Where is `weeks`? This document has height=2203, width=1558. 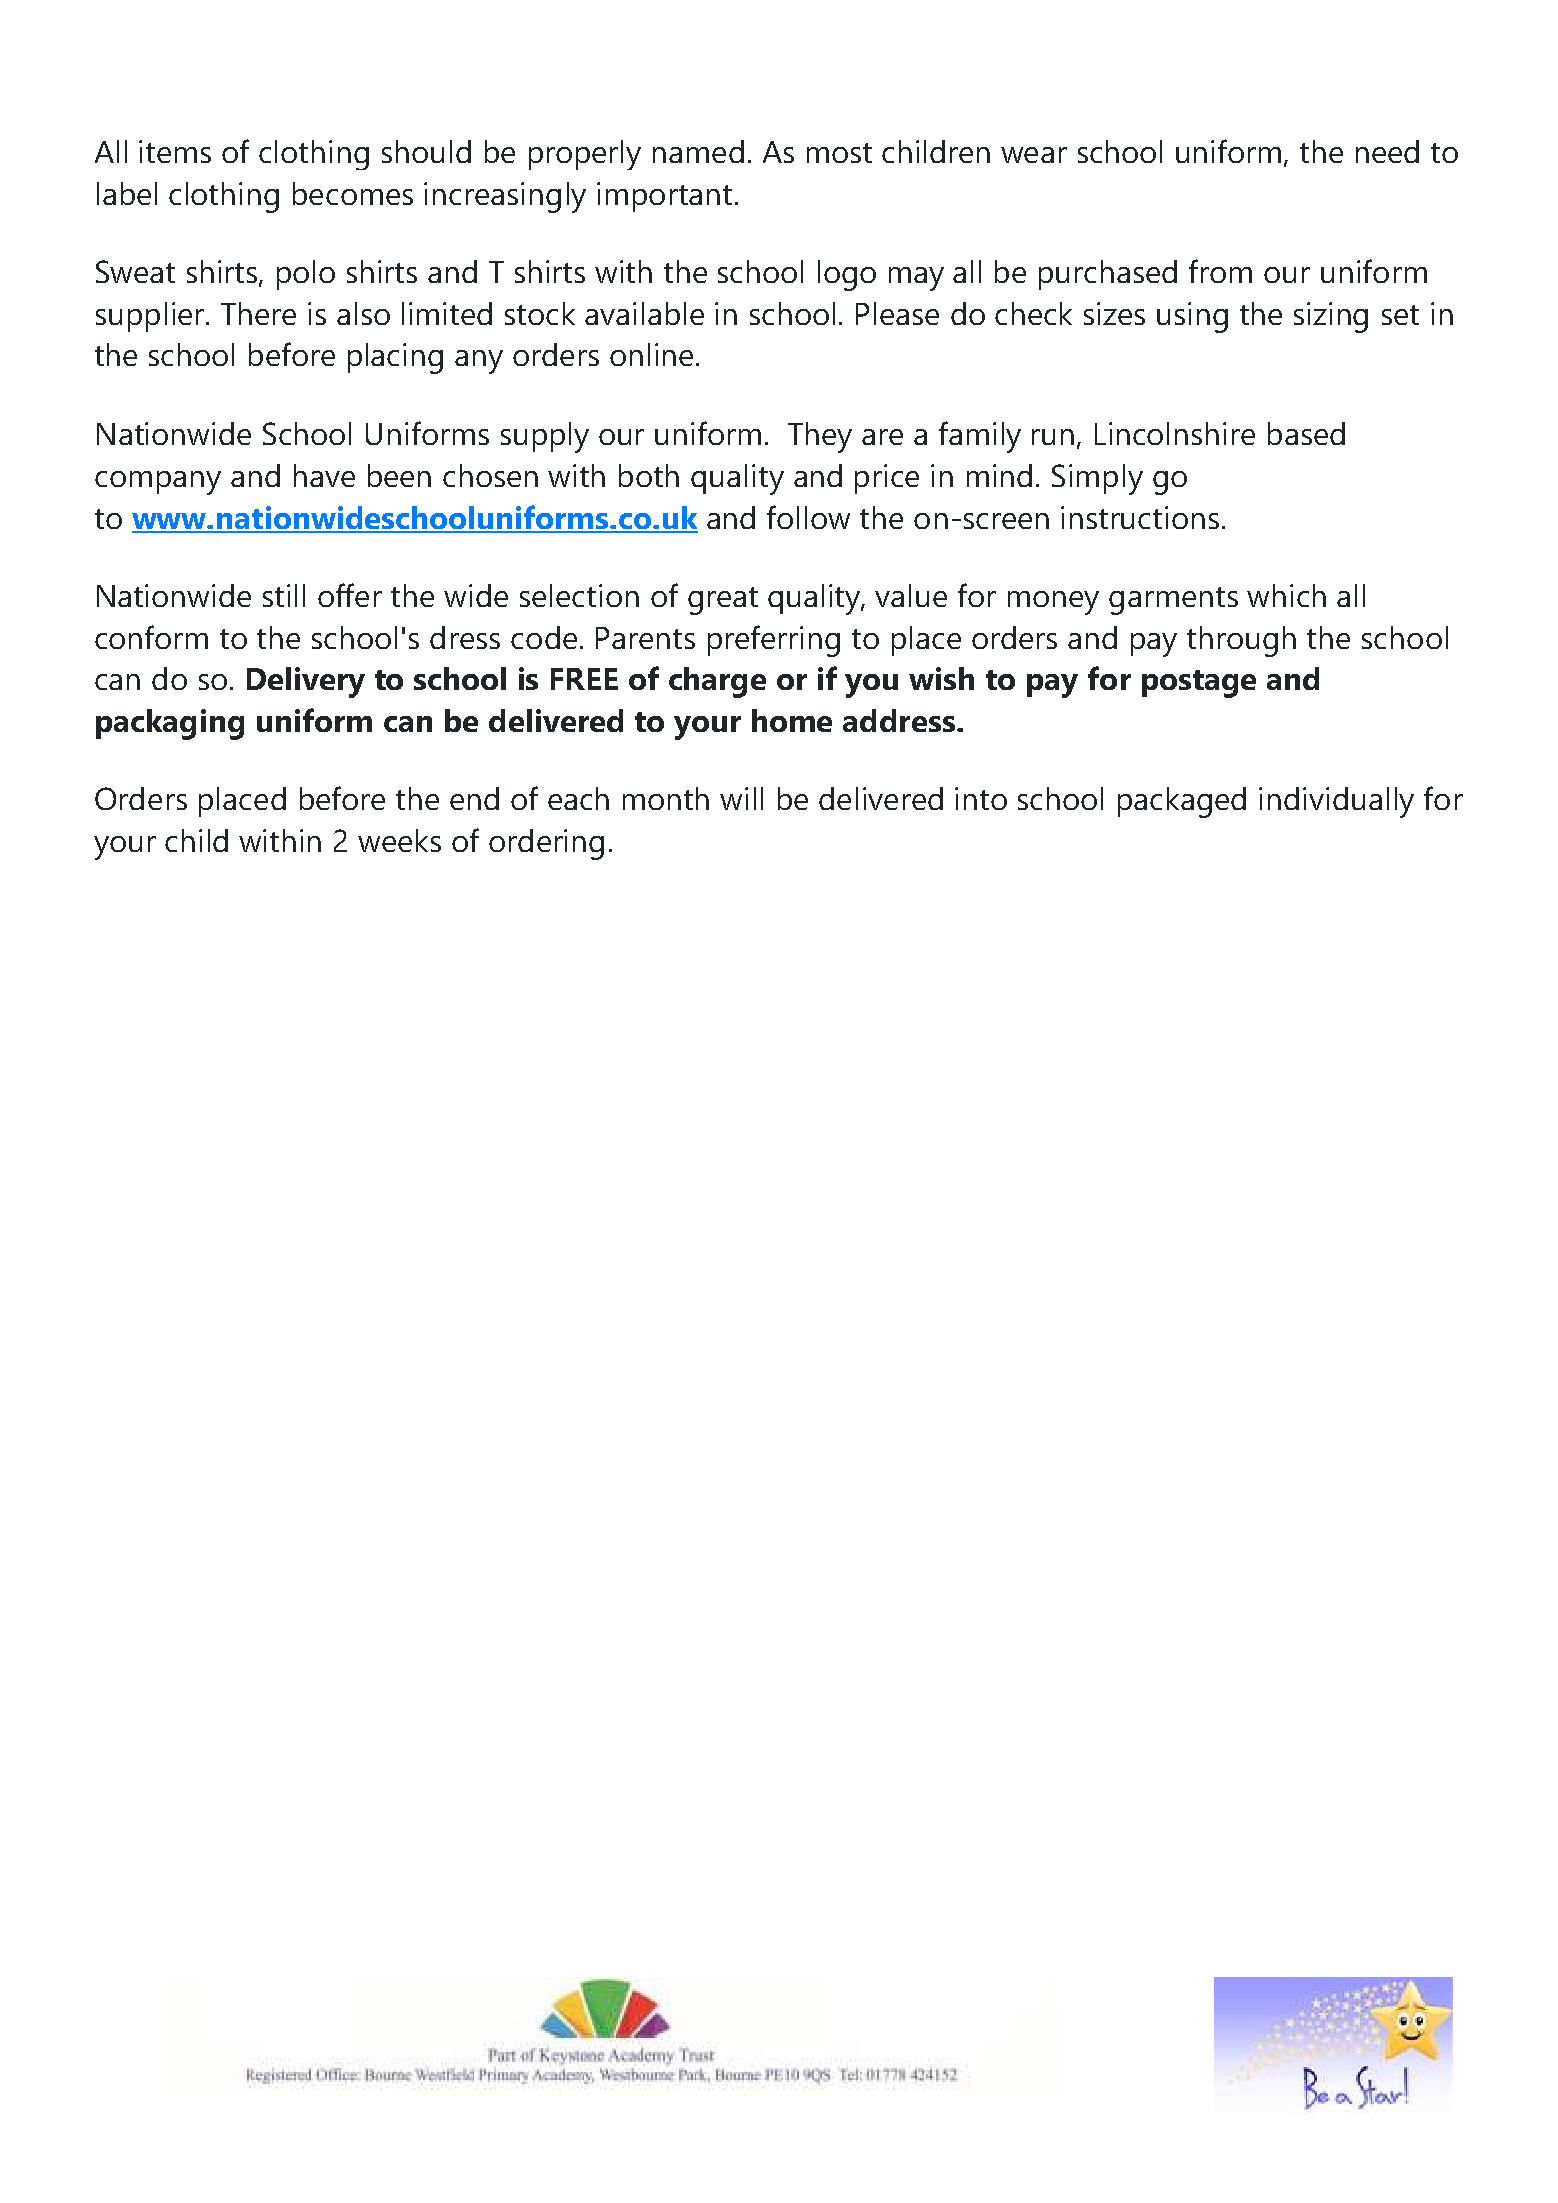
weeks is located at coordinates (399, 840).
